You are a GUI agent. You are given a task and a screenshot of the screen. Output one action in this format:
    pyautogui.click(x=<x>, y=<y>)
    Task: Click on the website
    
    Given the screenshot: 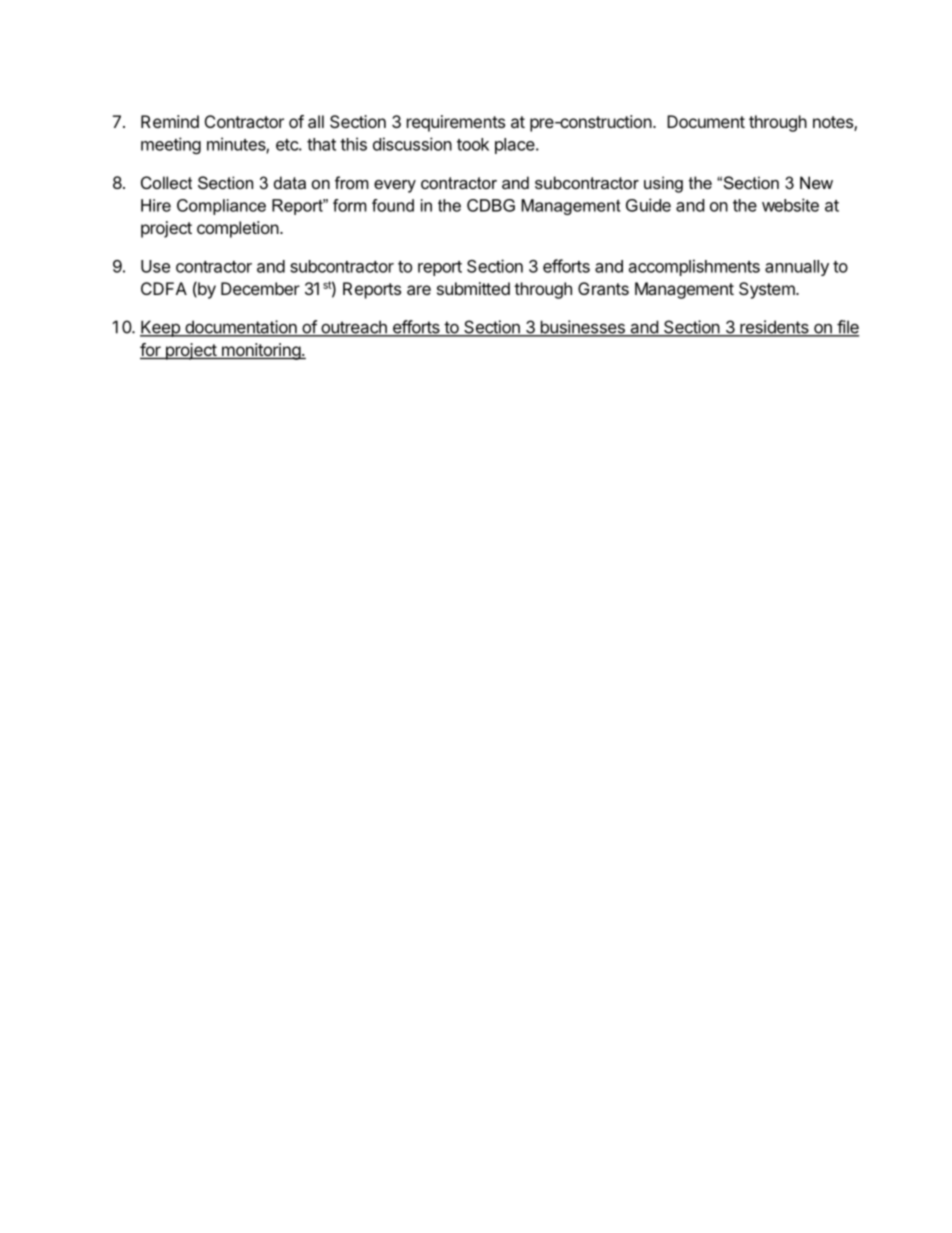 What is the action you would take?
    pyautogui.click(x=790, y=205)
